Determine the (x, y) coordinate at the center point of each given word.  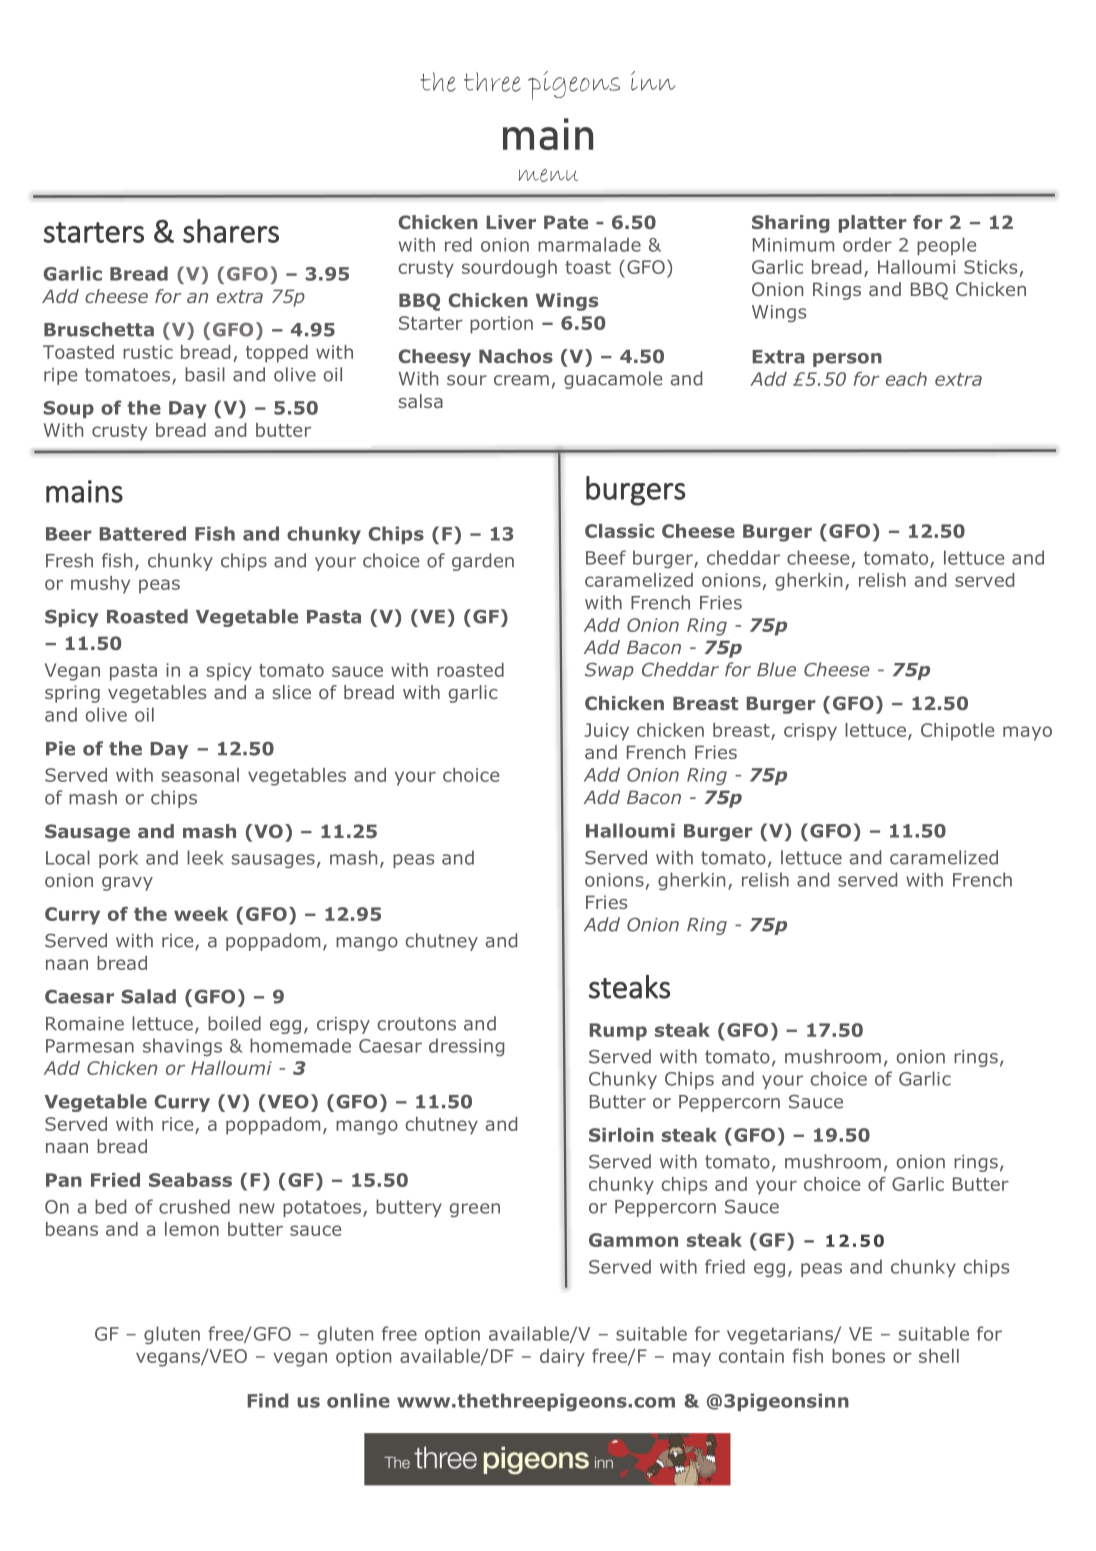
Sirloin (621, 1135)
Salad (149, 996)
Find (268, 1400)
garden (483, 562)
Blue (776, 669)
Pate (566, 222)
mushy (100, 585)
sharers (231, 231)
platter (873, 224)
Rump (618, 1032)
